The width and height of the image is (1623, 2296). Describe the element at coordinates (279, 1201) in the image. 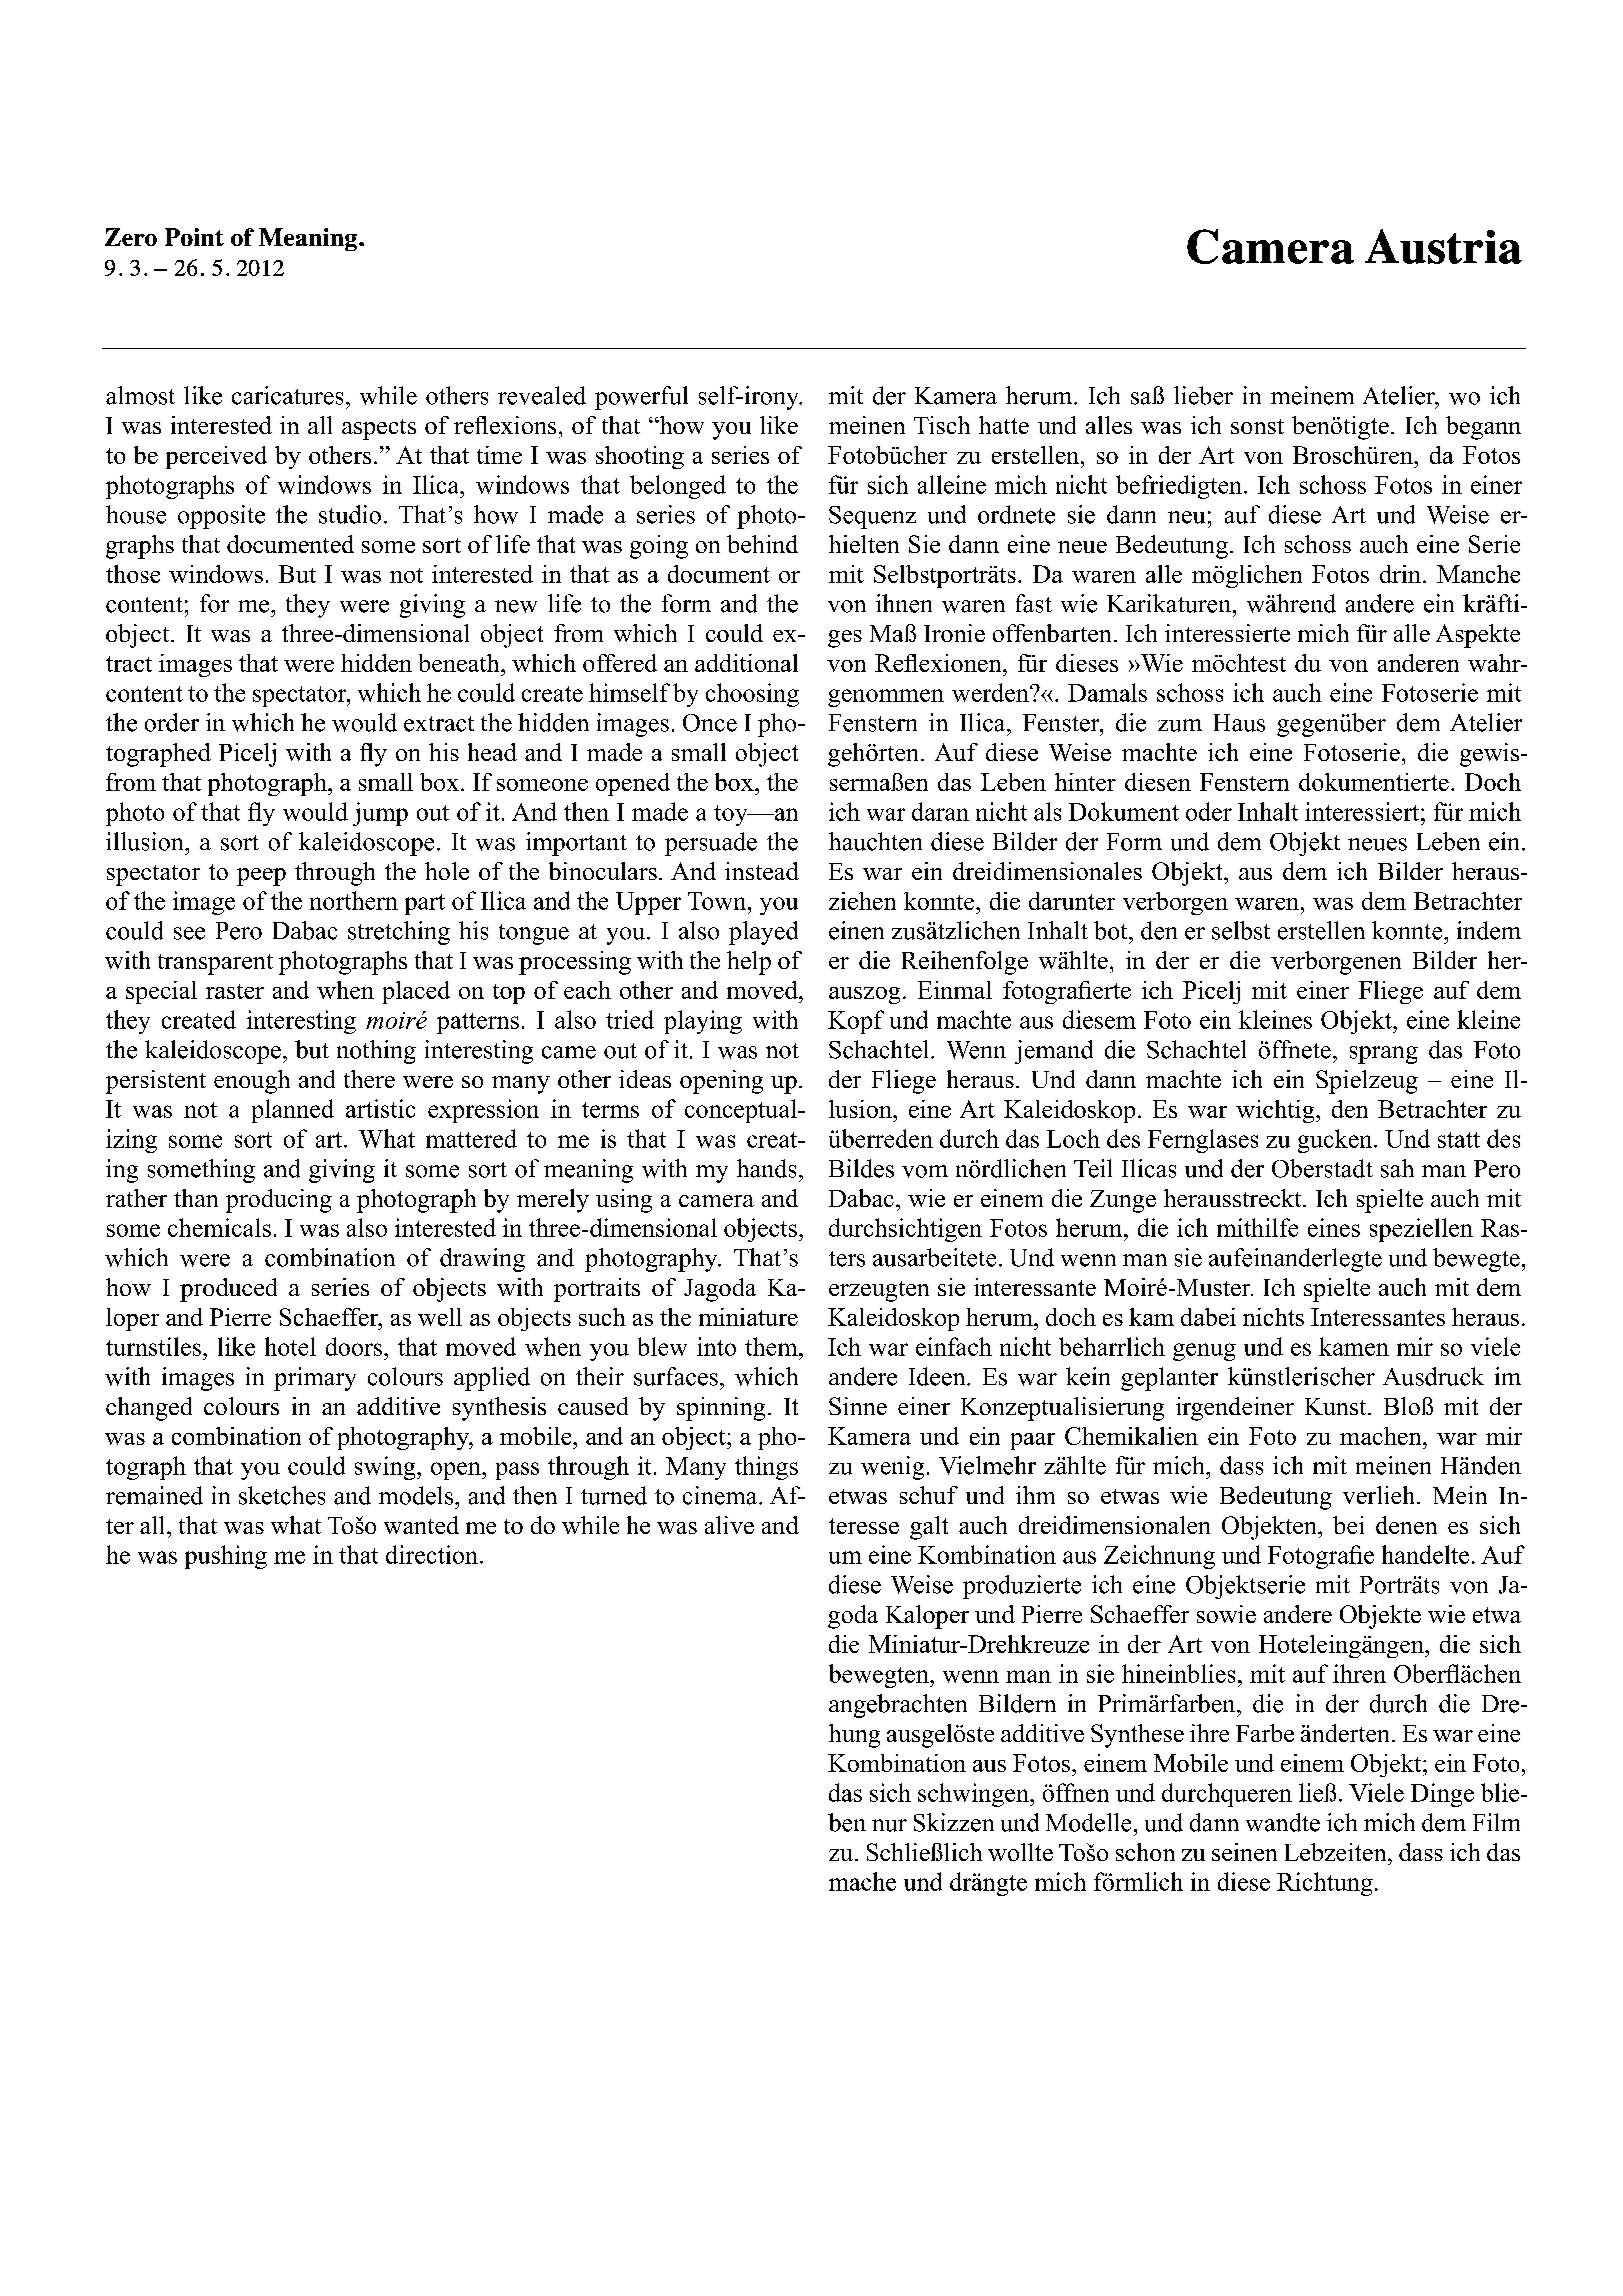

I see `producing` at that location.
